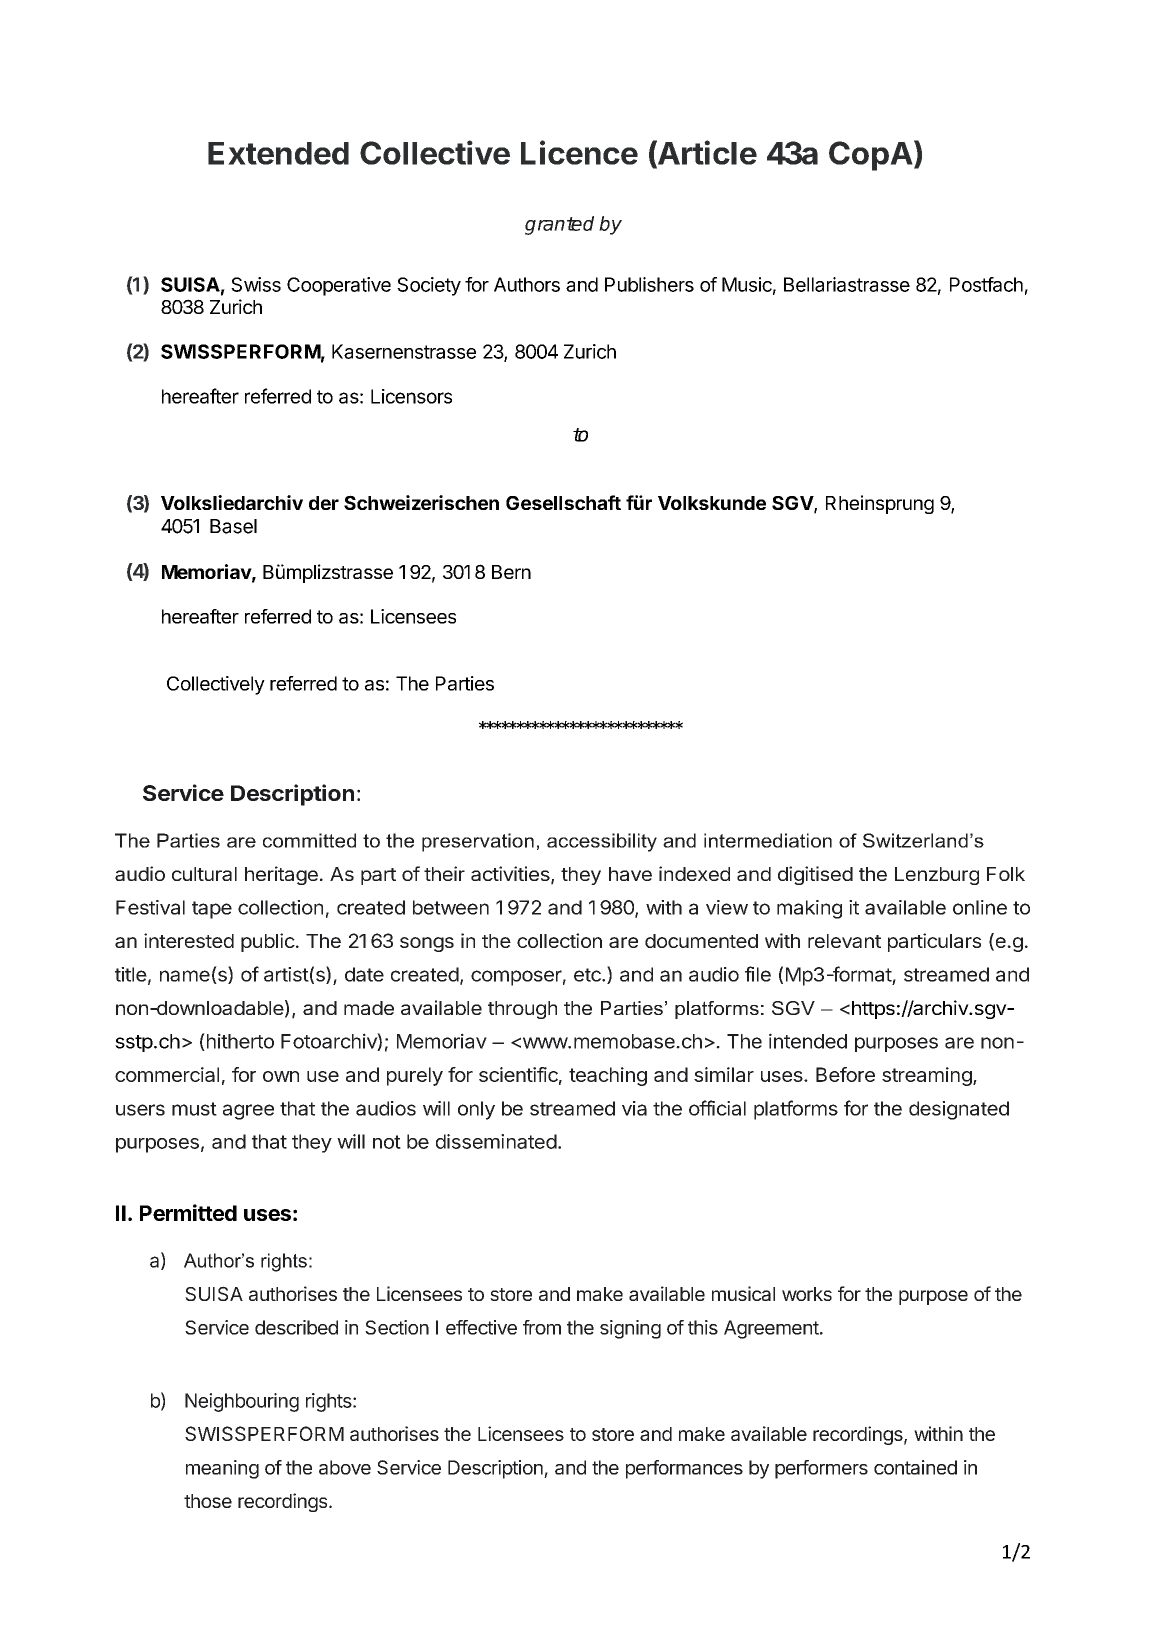 The image size is (1157, 1634). Describe the element at coordinates (278, 153) in the document. I see `Extended` at that location.
